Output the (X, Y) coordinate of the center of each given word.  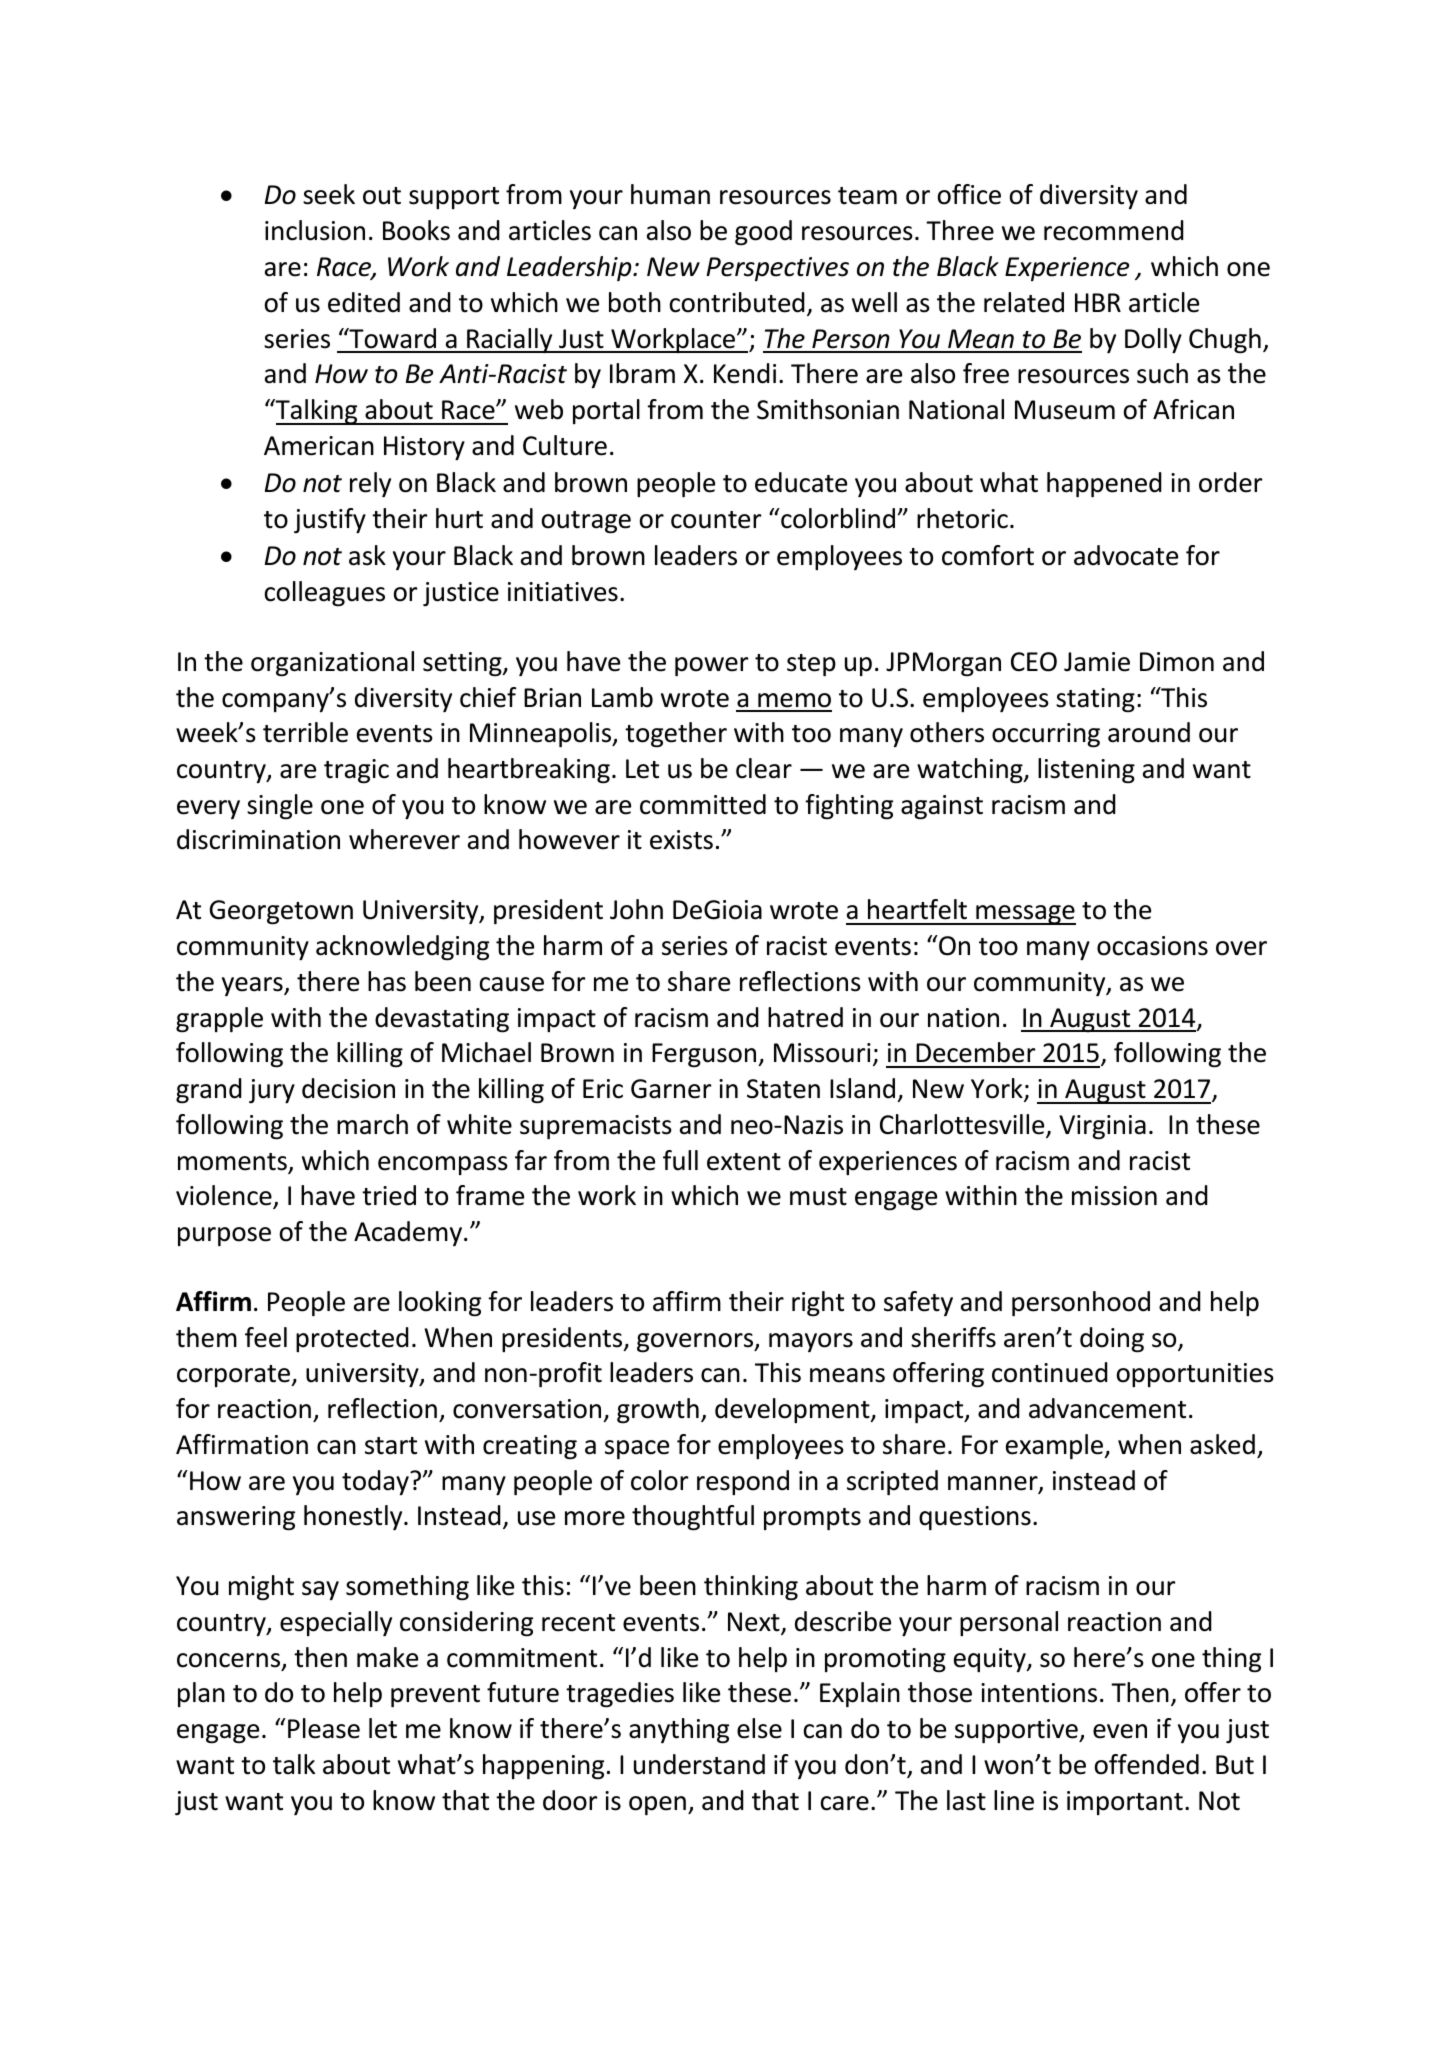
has (387, 981)
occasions (1152, 946)
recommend (1114, 230)
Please (324, 1728)
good (763, 233)
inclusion (315, 230)
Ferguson (705, 1055)
